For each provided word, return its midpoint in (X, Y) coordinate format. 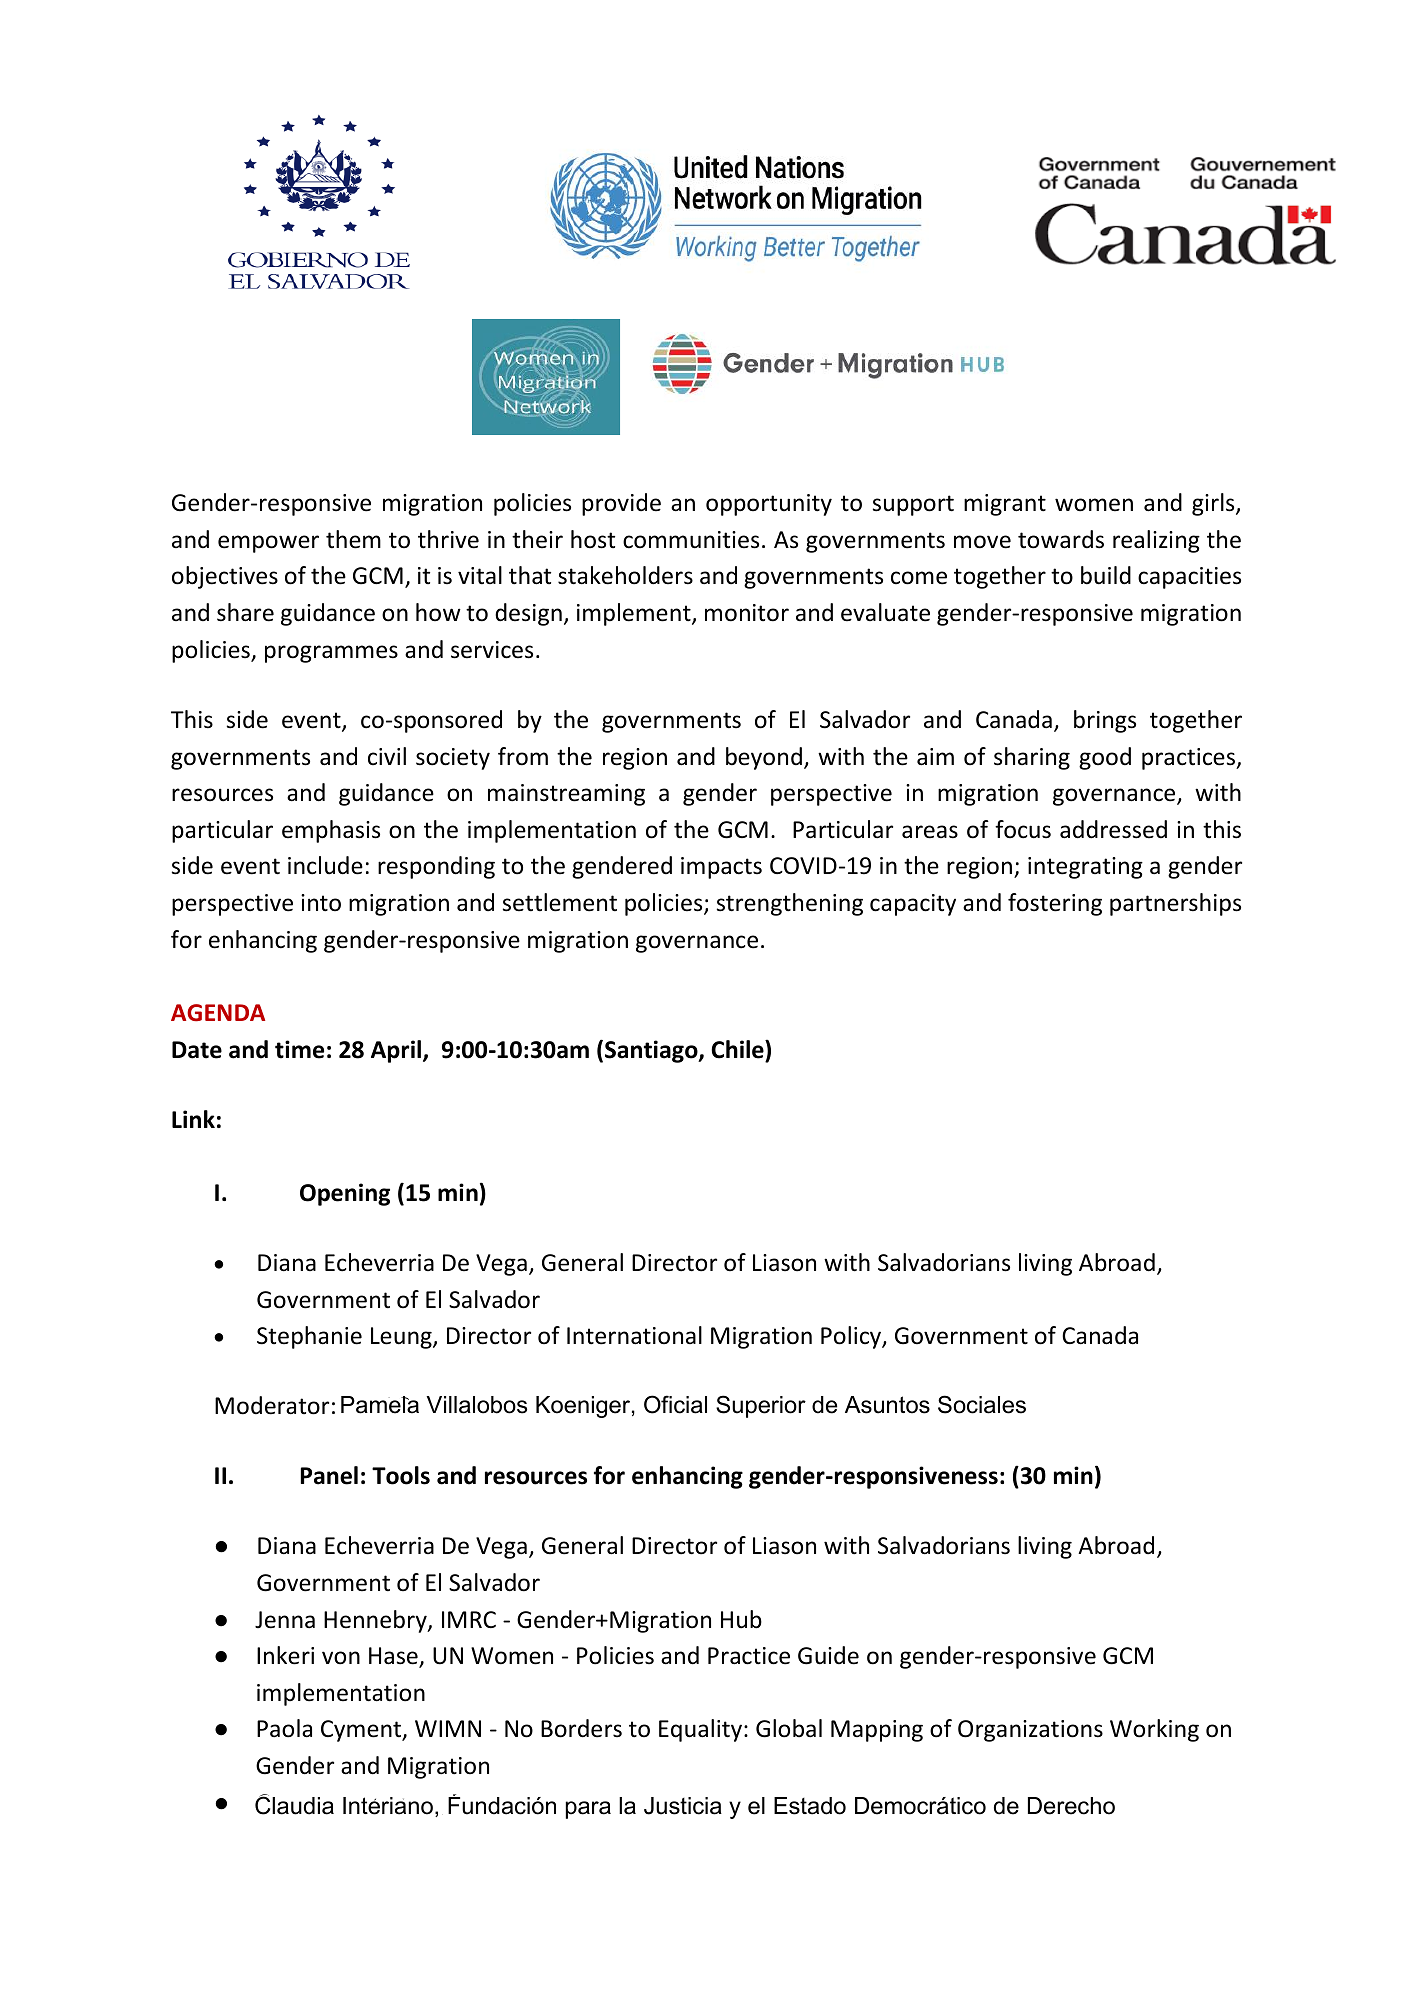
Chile (738, 1049)
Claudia (294, 1805)
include (325, 865)
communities (691, 540)
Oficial (675, 1404)
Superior (761, 1406)
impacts (721, 868)
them (353, 539)
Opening (345, 1194)
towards (1061, 539)
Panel (329, 1475)
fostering (1055, 904)
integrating (1085, 868)
